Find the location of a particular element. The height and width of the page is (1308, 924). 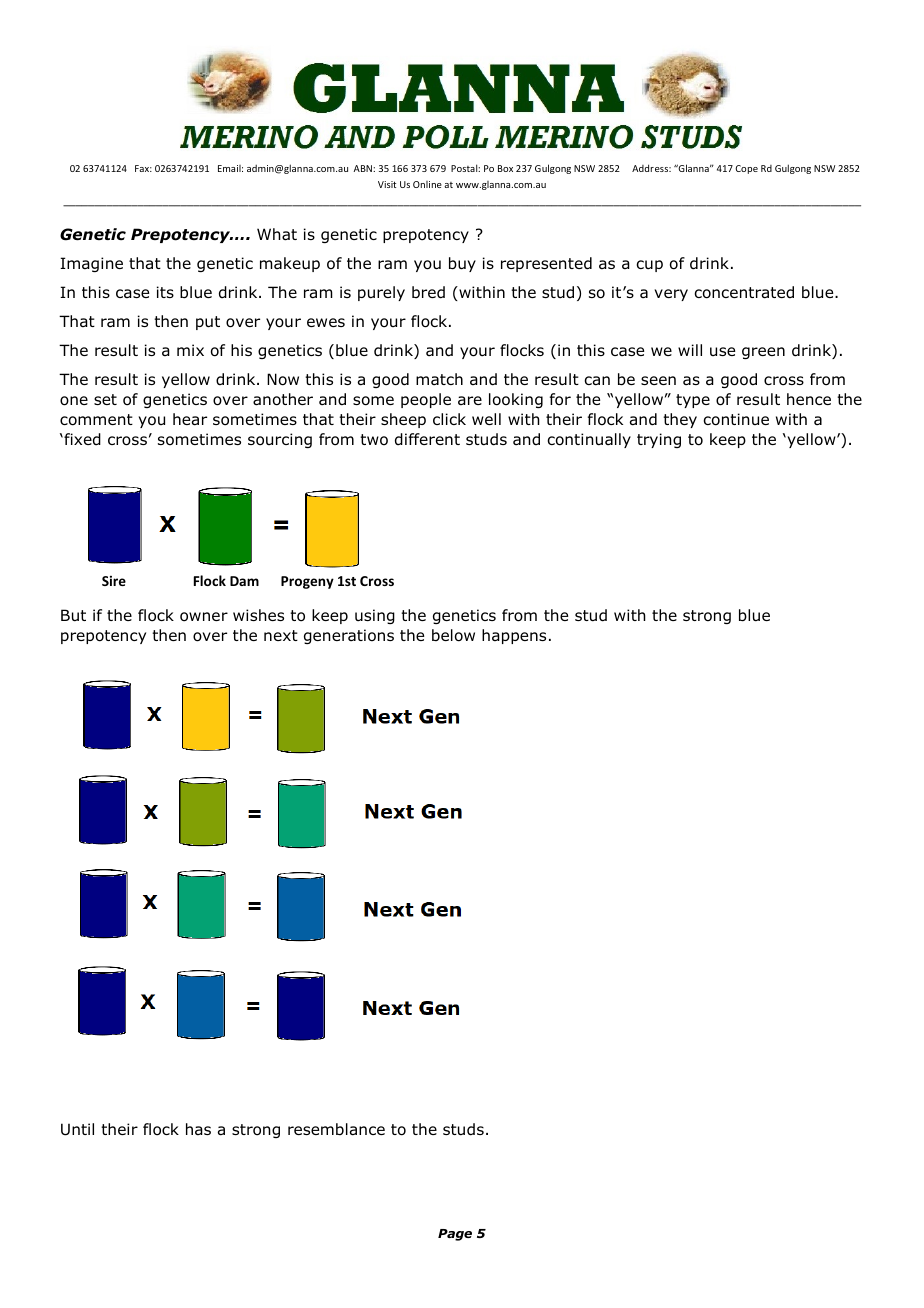

resemblance is located at coordinates (336, 1129).
